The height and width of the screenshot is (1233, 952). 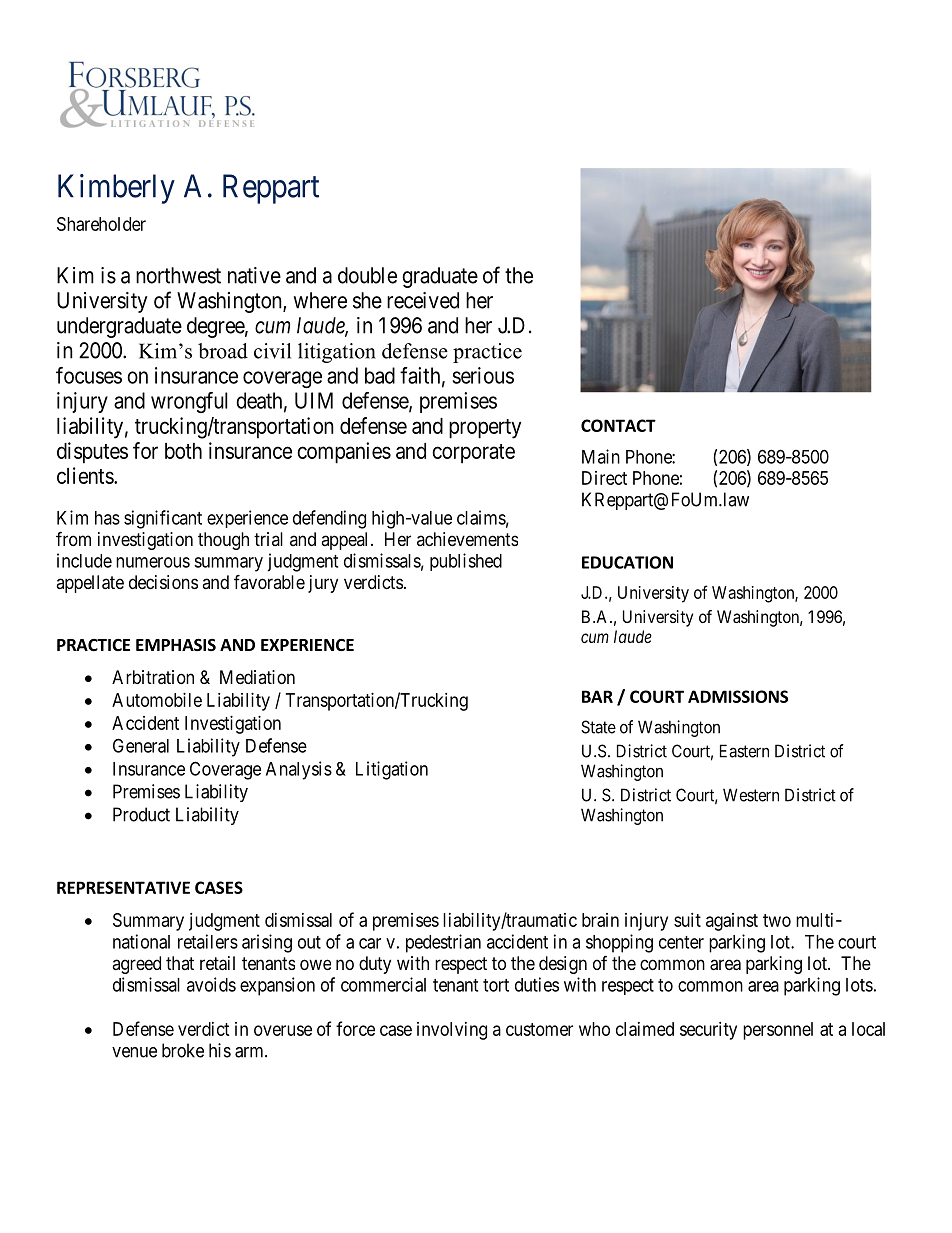 I want to click on significant, so click(x=163, y=519).
